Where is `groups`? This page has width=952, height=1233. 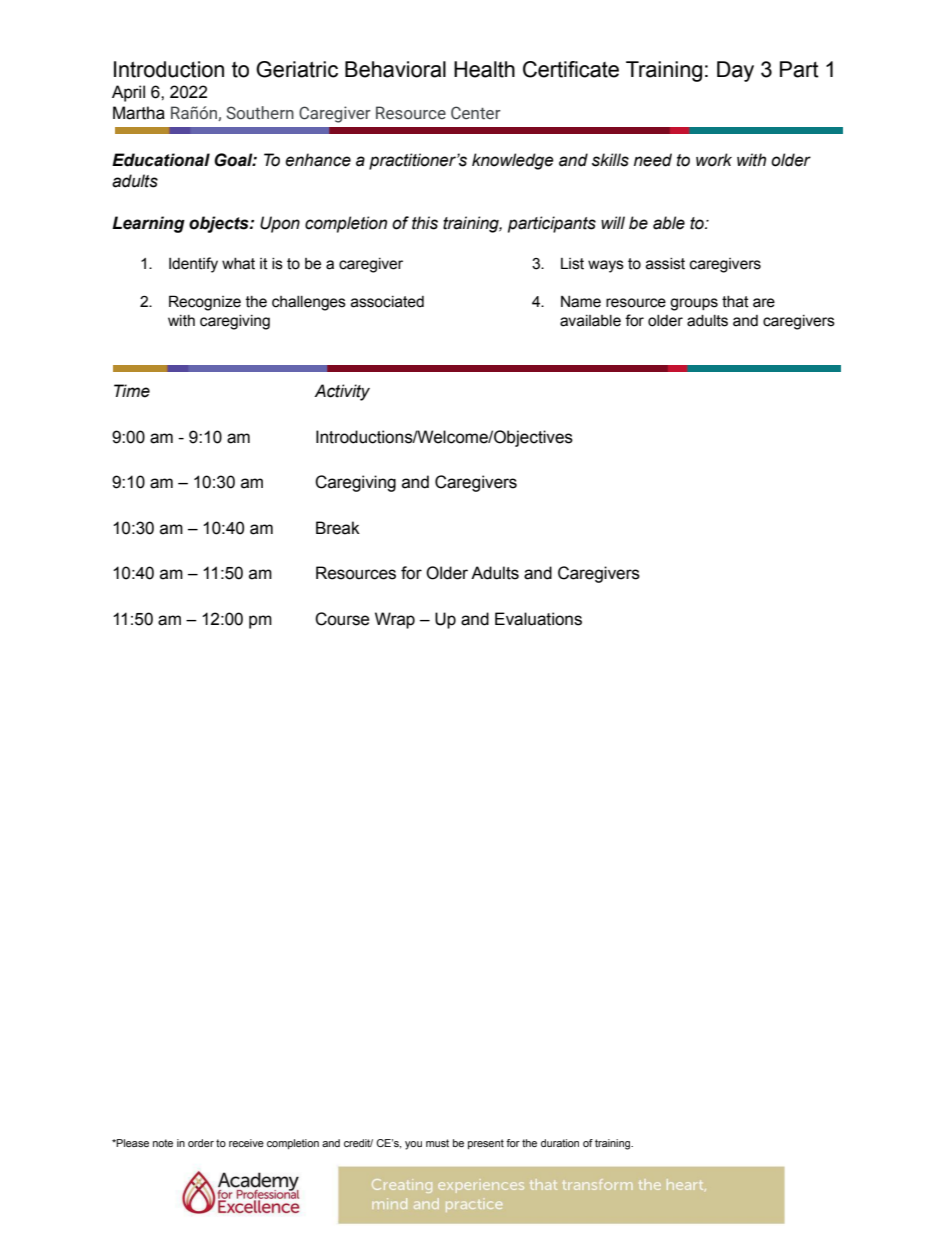
groups is located at coordinates (694, 304).
